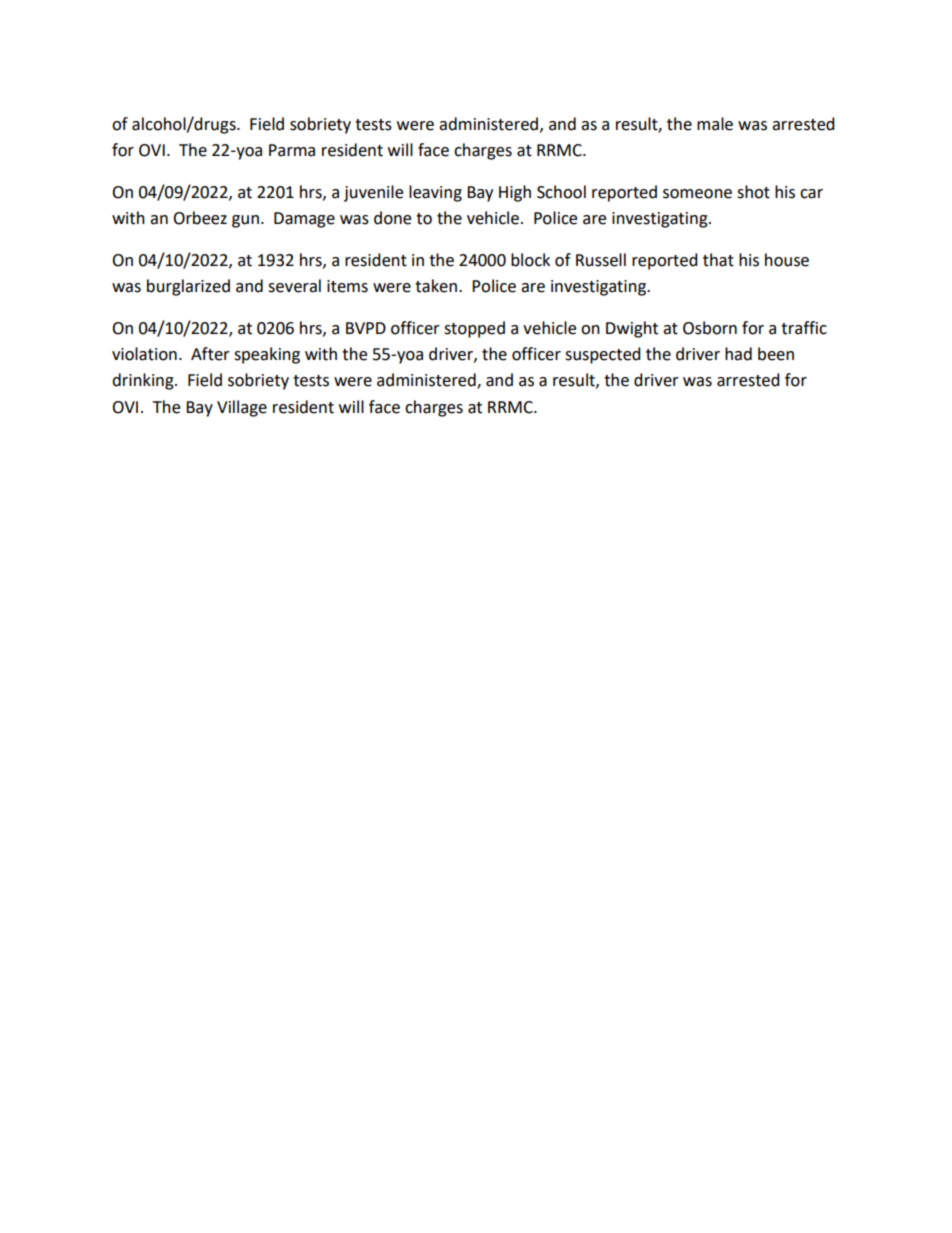 The width and height of the page is (952, 1233). I want to click on shot, so click(753, 192).
